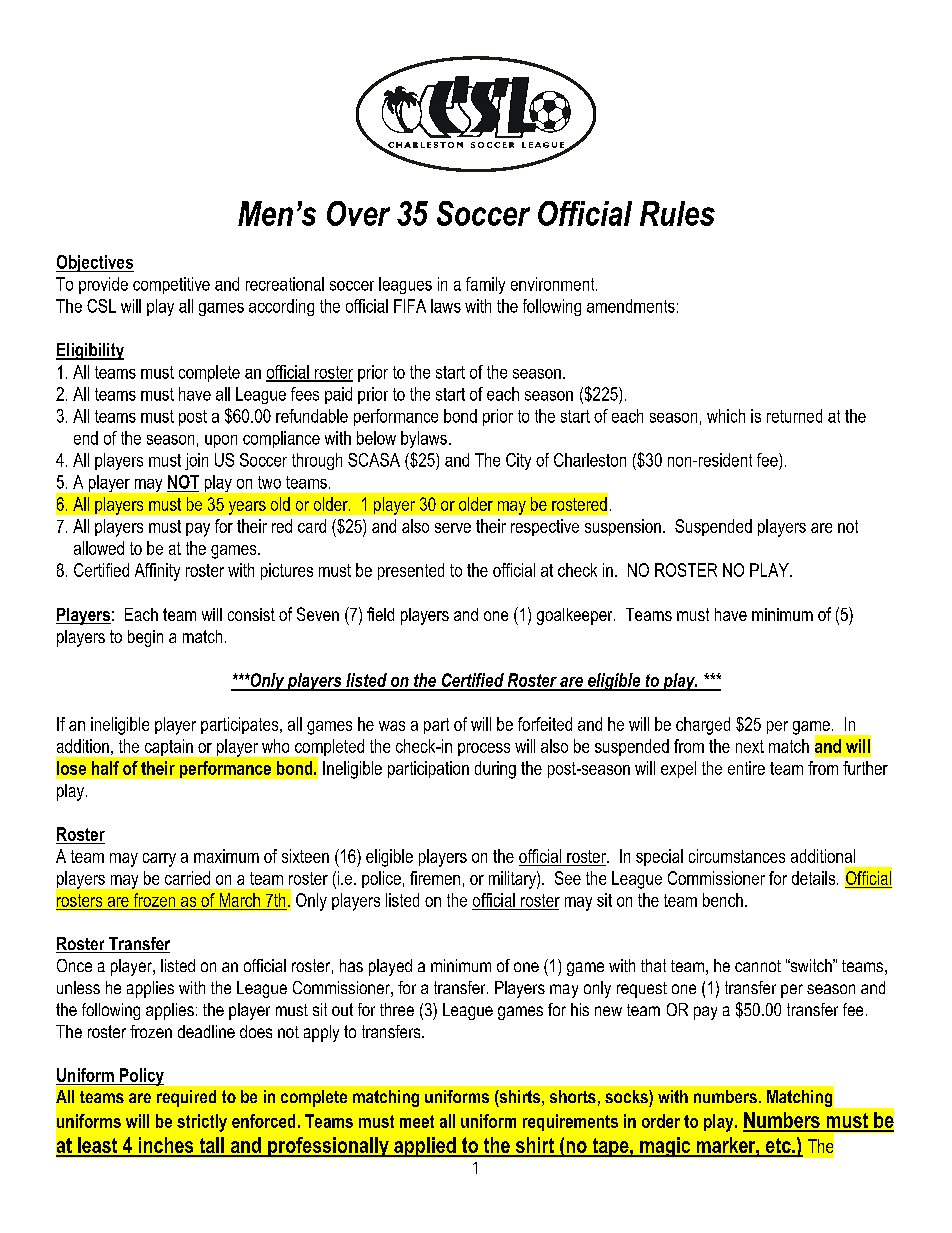  Describe the element at coordinates (196, 461) in the page. I see `join` at that location.
